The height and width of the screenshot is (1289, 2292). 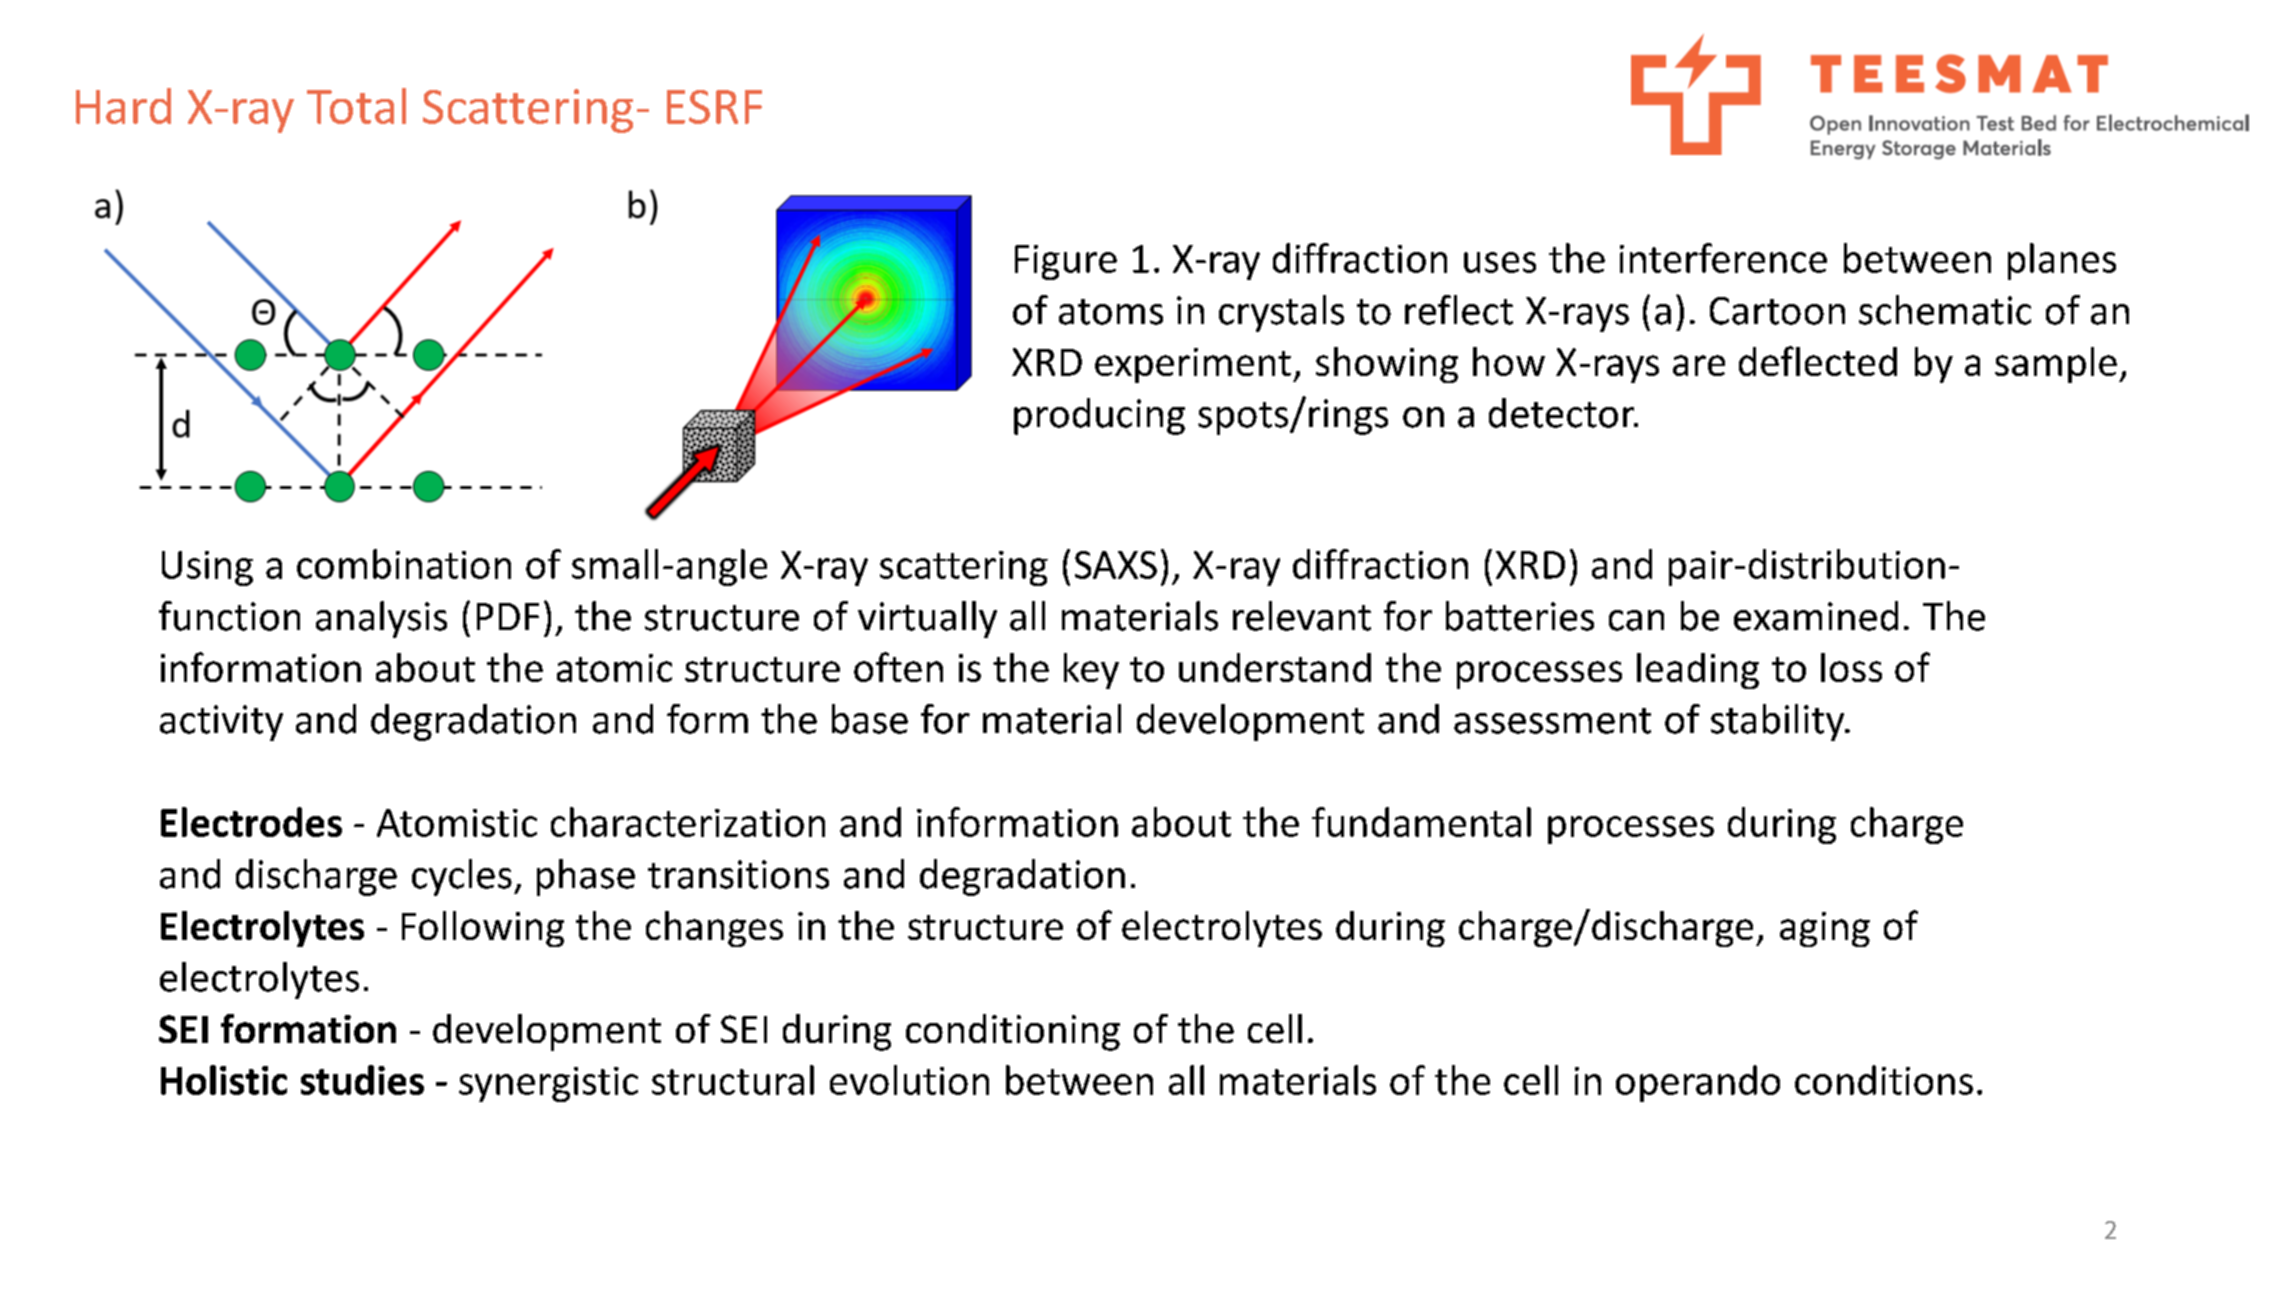 What do you see at coordinates (1193, 365) in the screenshot?
I see `experiment` at bounding box center [1193, 365].
